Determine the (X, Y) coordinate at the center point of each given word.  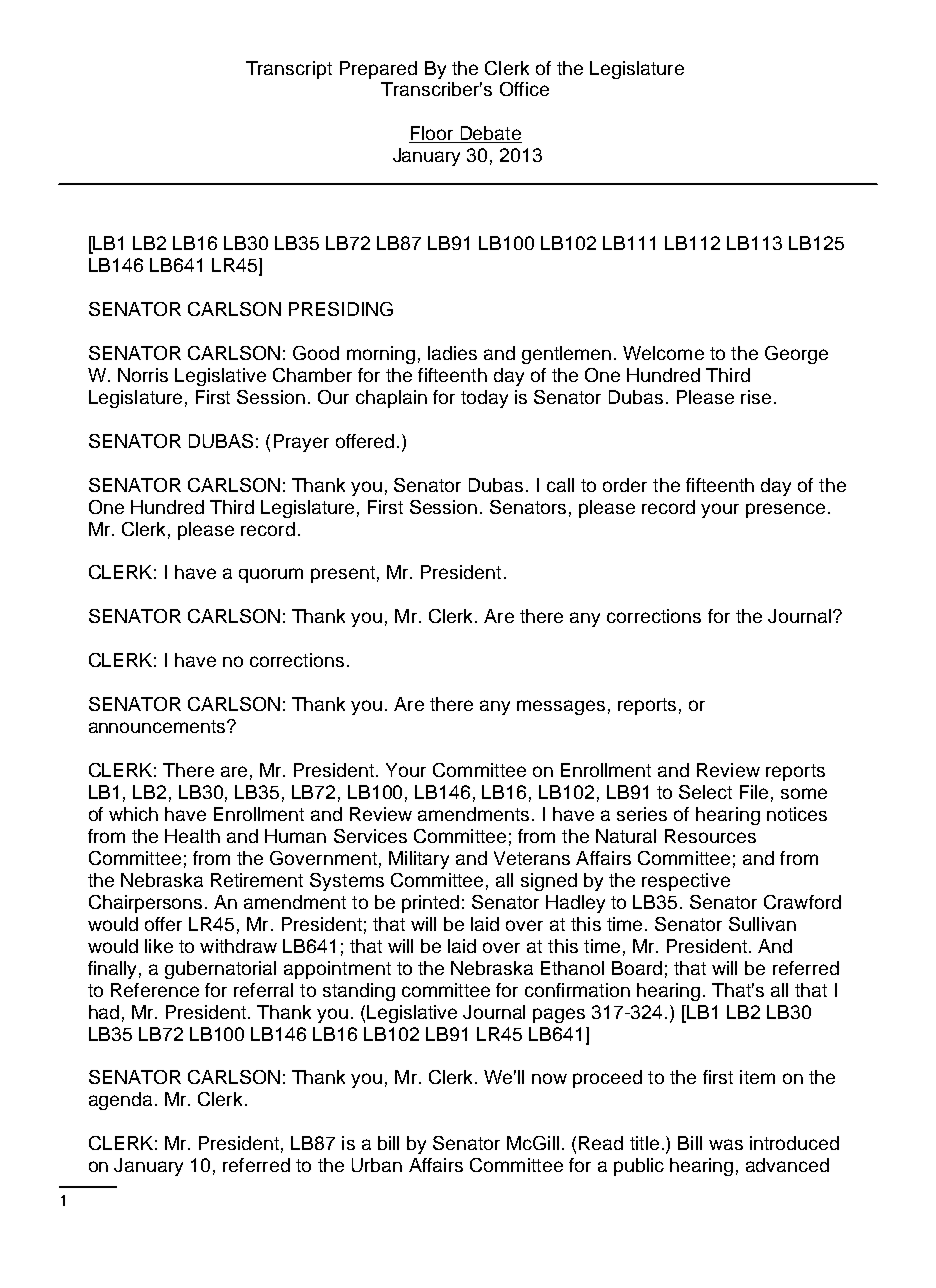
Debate (490, 134)
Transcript (289, 70)
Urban (377, 1165)
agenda (120, 1101)
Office (524, 89)
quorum (271, 575)
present (343, 574)
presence (785, 510)
